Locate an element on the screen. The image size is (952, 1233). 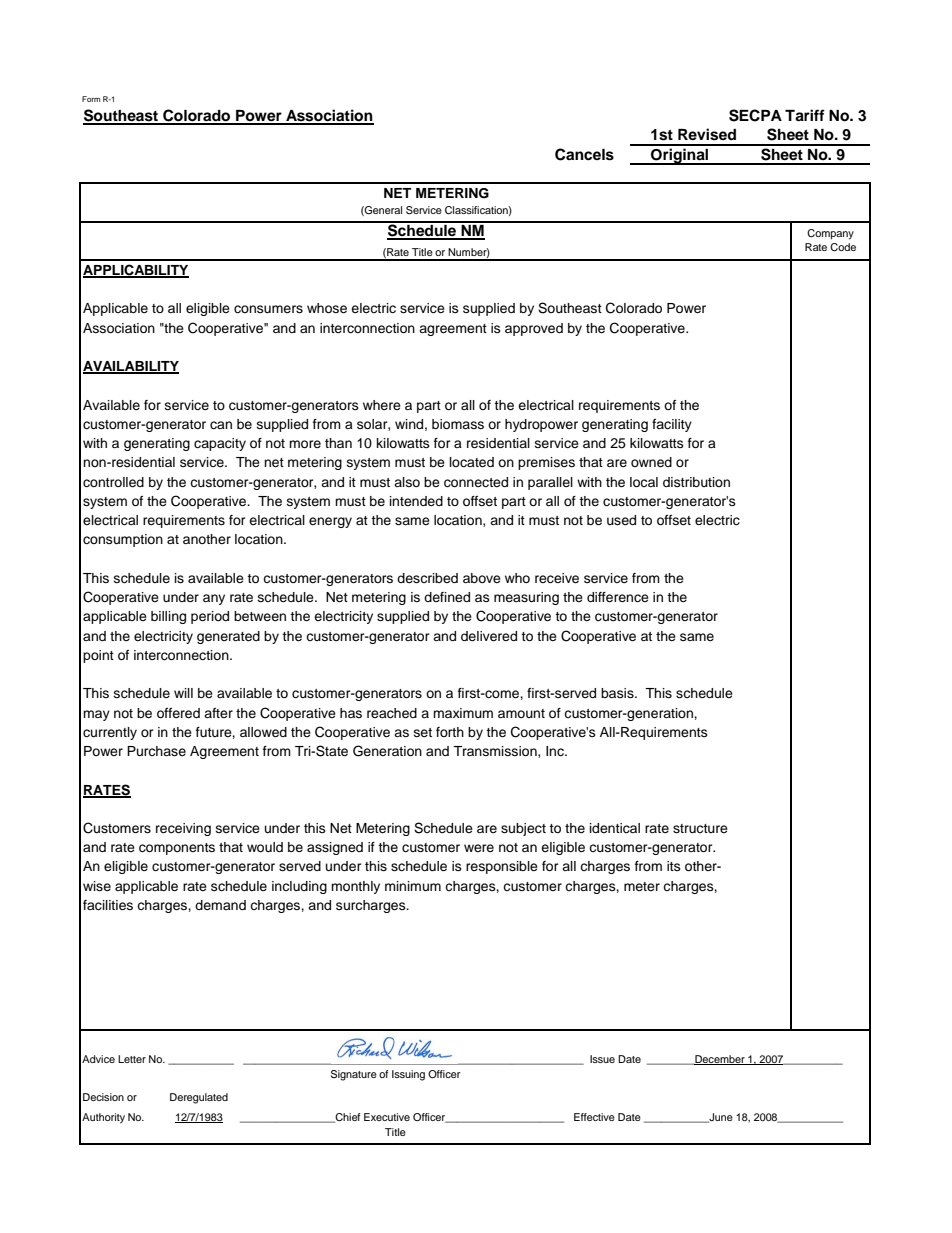
defined is located at coordinates (447, 597).
